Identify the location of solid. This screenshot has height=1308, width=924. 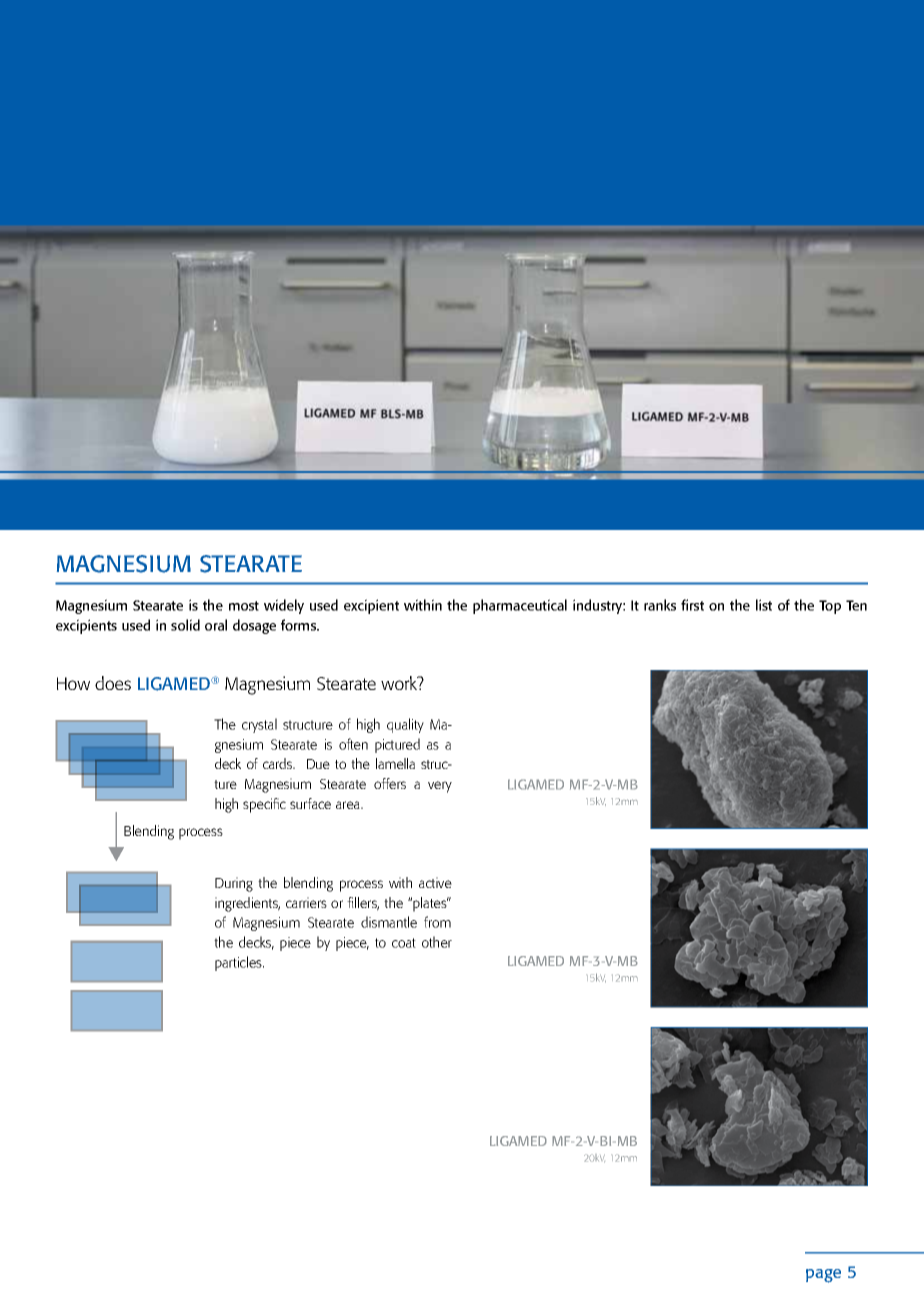
(185, 625).
